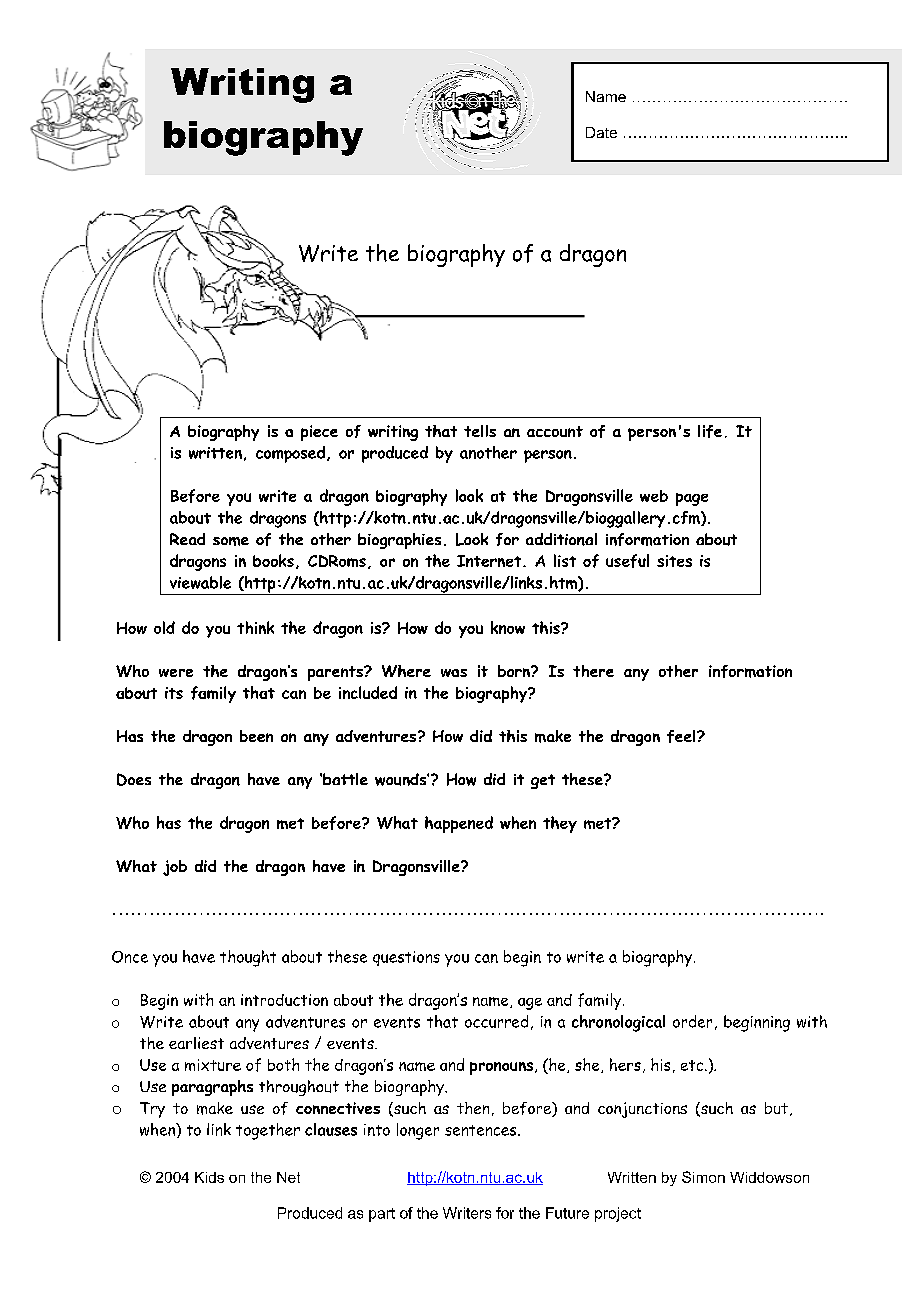 This screenshot has height=1308, width=924. What do you see at coordinates (209, 1177) in the screenshot?
I see `Kids` at bounding box center [209, 1177].
